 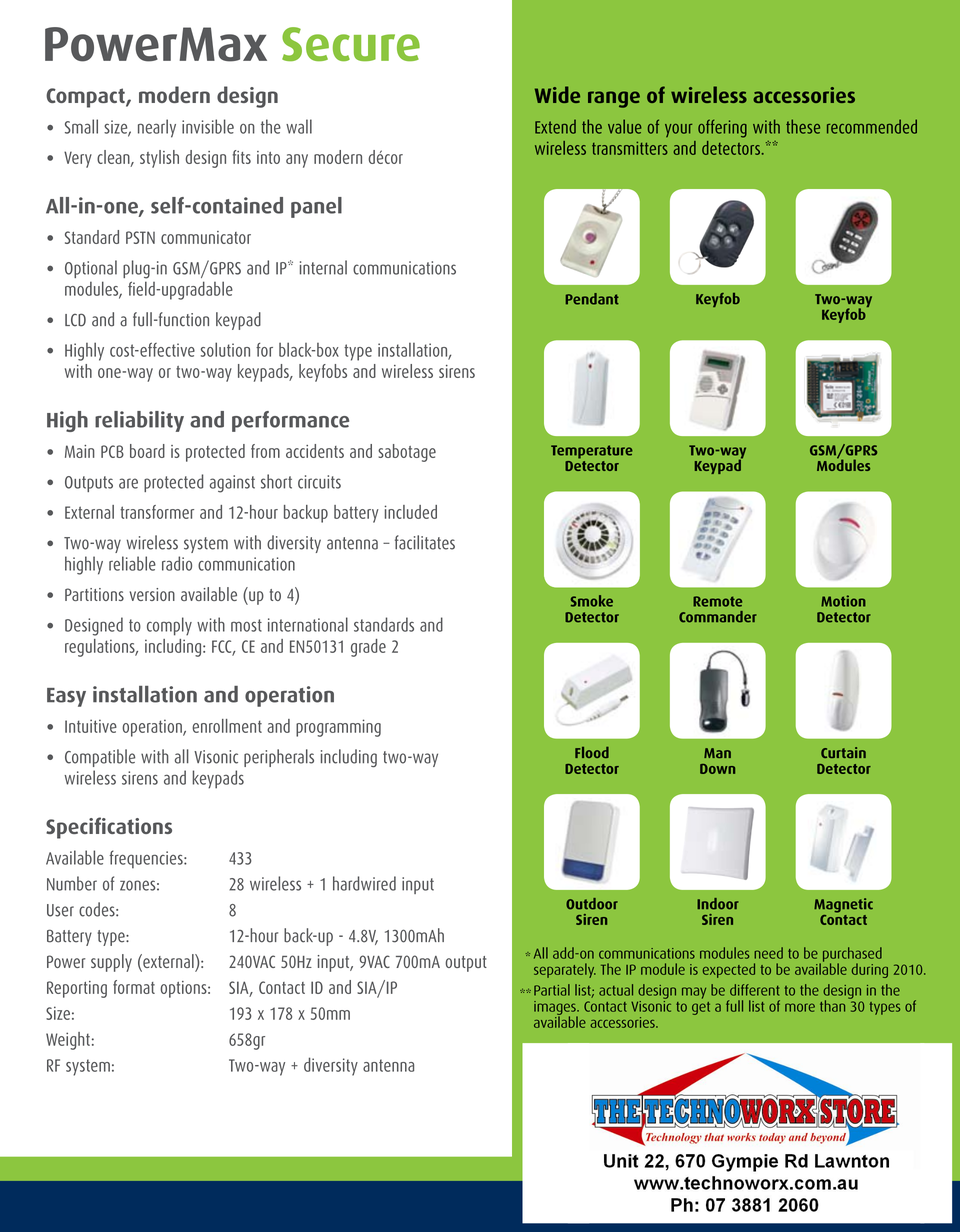 What do you see at coordinates (803, 126) in the page?
I see `these` at bounding box center [803, 126].
